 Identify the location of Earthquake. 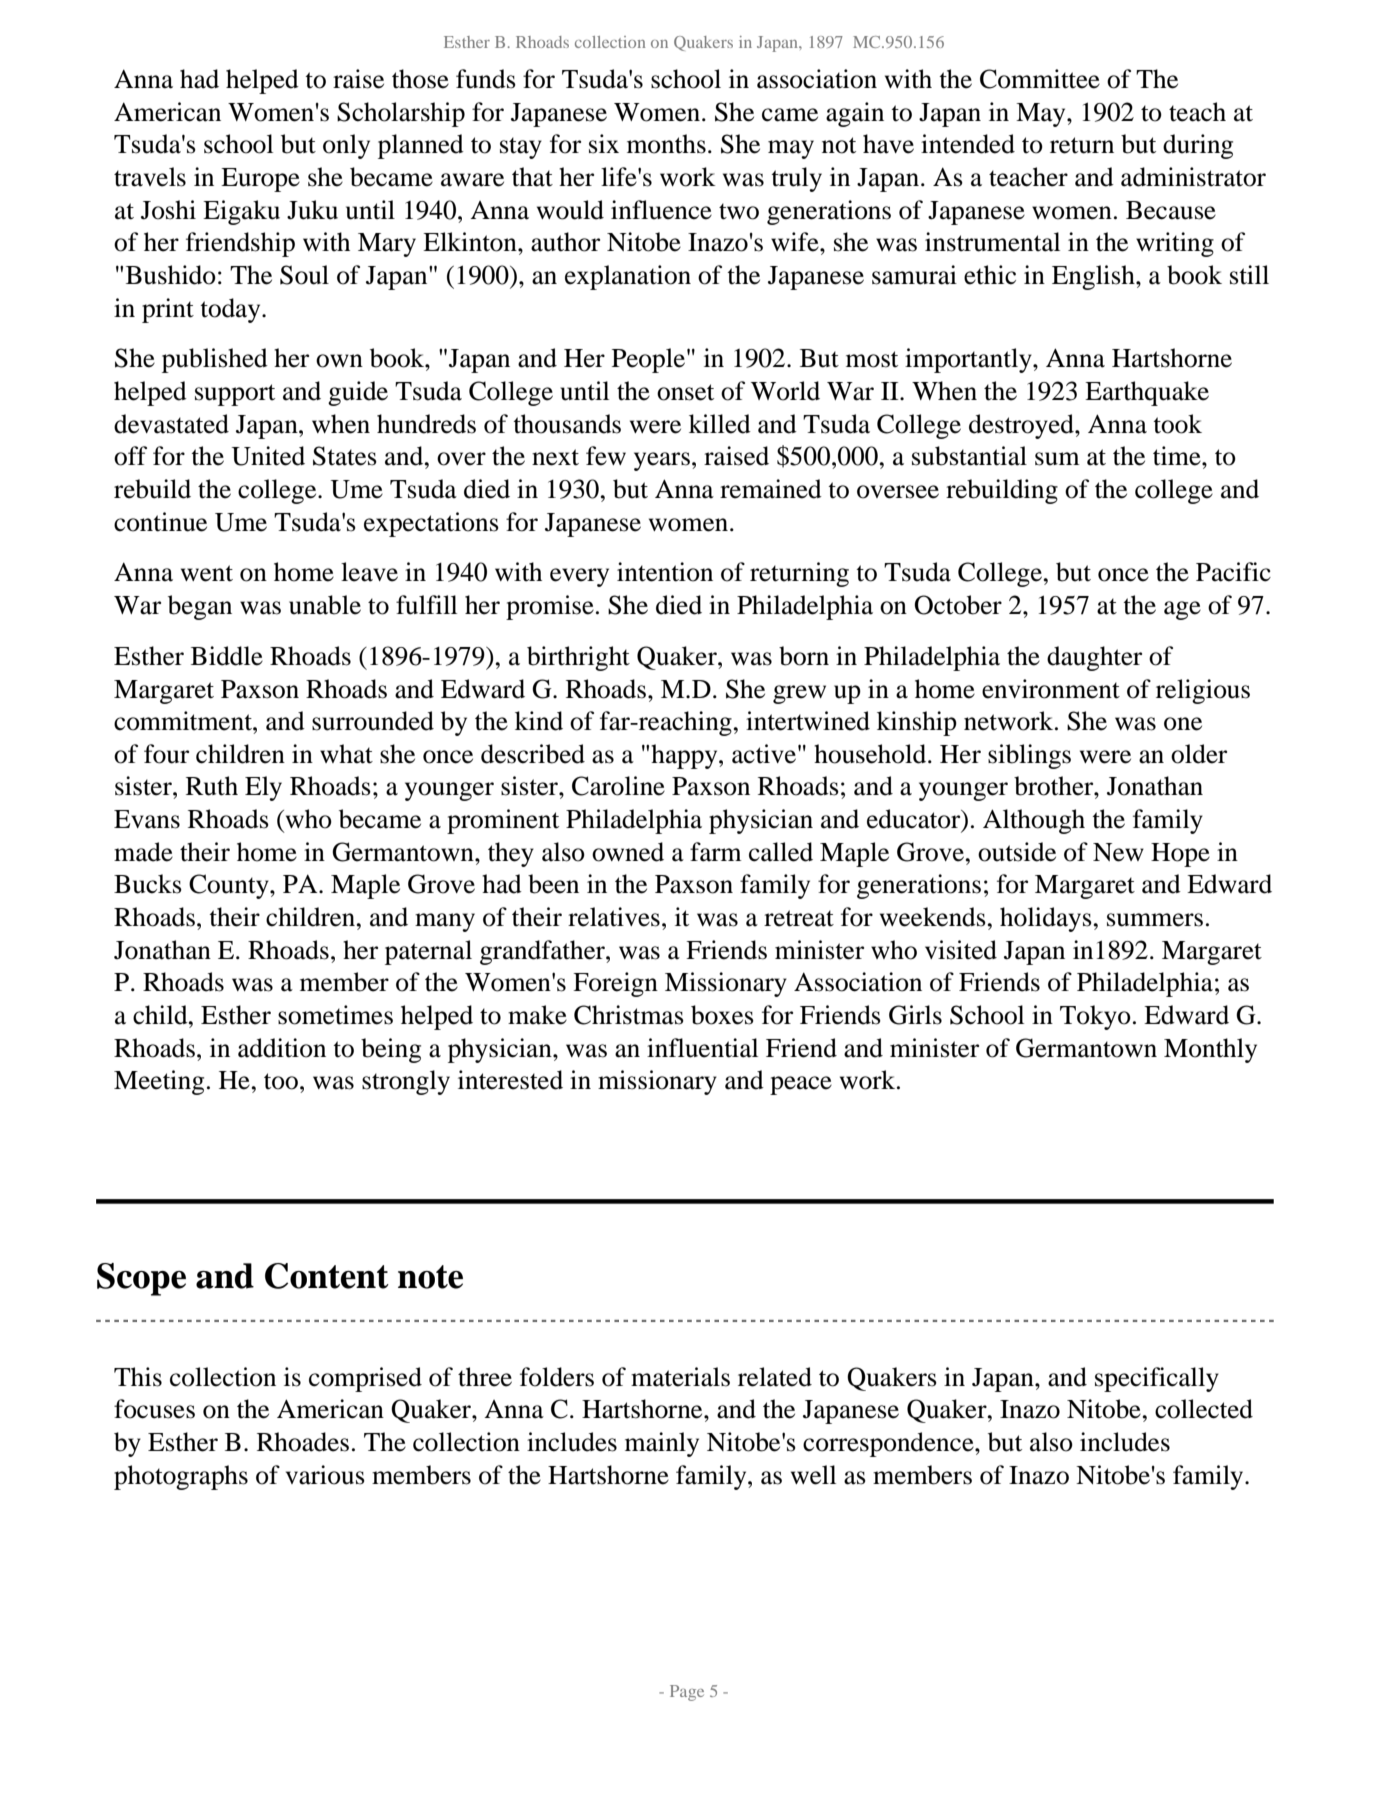
(1147, 393).
